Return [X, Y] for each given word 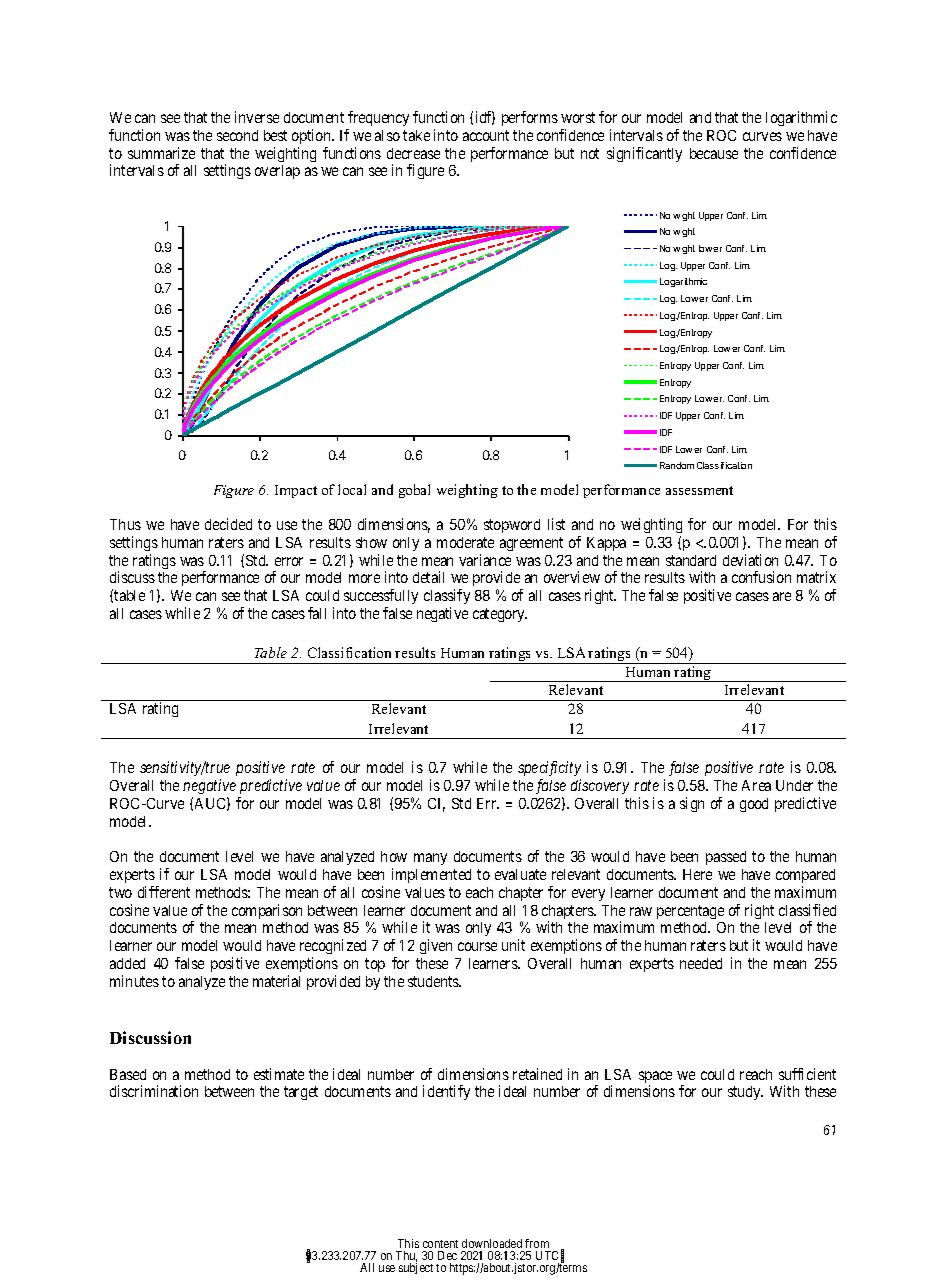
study [745, 1093]
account [486, 135]
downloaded [492, 1243]
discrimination [154, 1091]
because [714, 153]
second [237, 135]
